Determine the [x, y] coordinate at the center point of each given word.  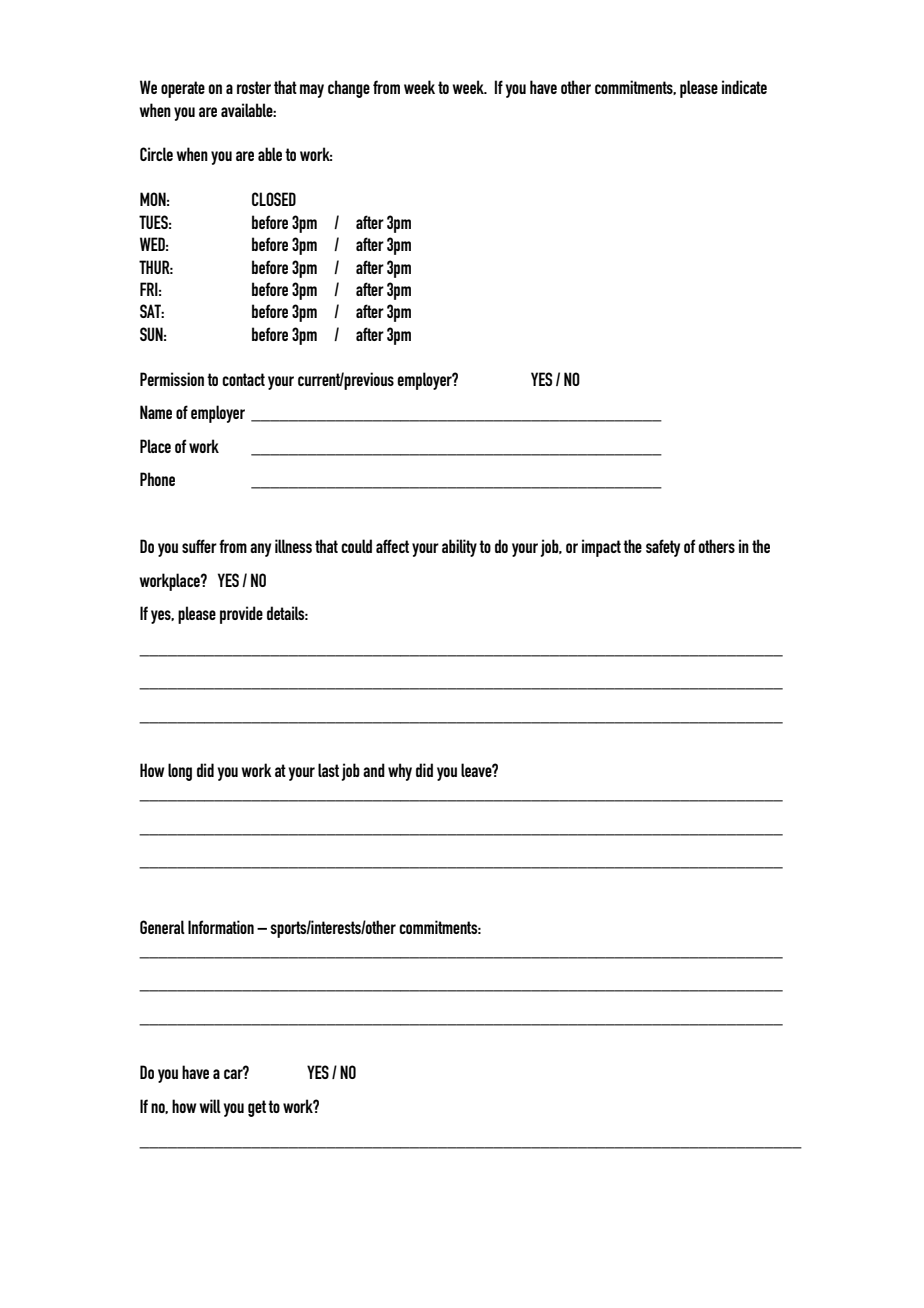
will [210, 1106]
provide [241, 615]
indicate [744, 87]
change [349, 89]
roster [254, 87]
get [257, 1108]
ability [459, 548]
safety [663, 548]
